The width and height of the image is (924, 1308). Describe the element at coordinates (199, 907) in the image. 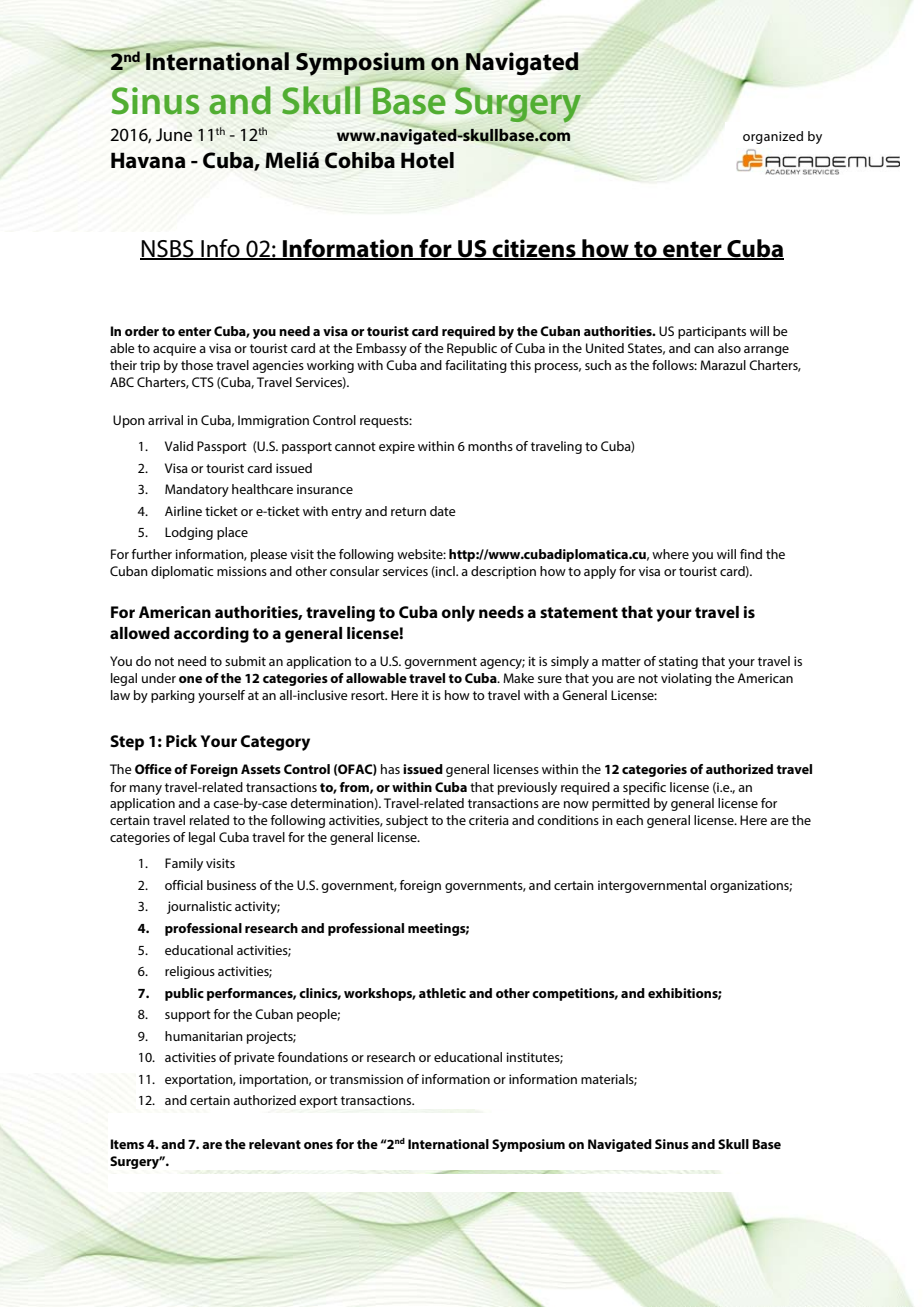

I see `journalistic` at that location.
